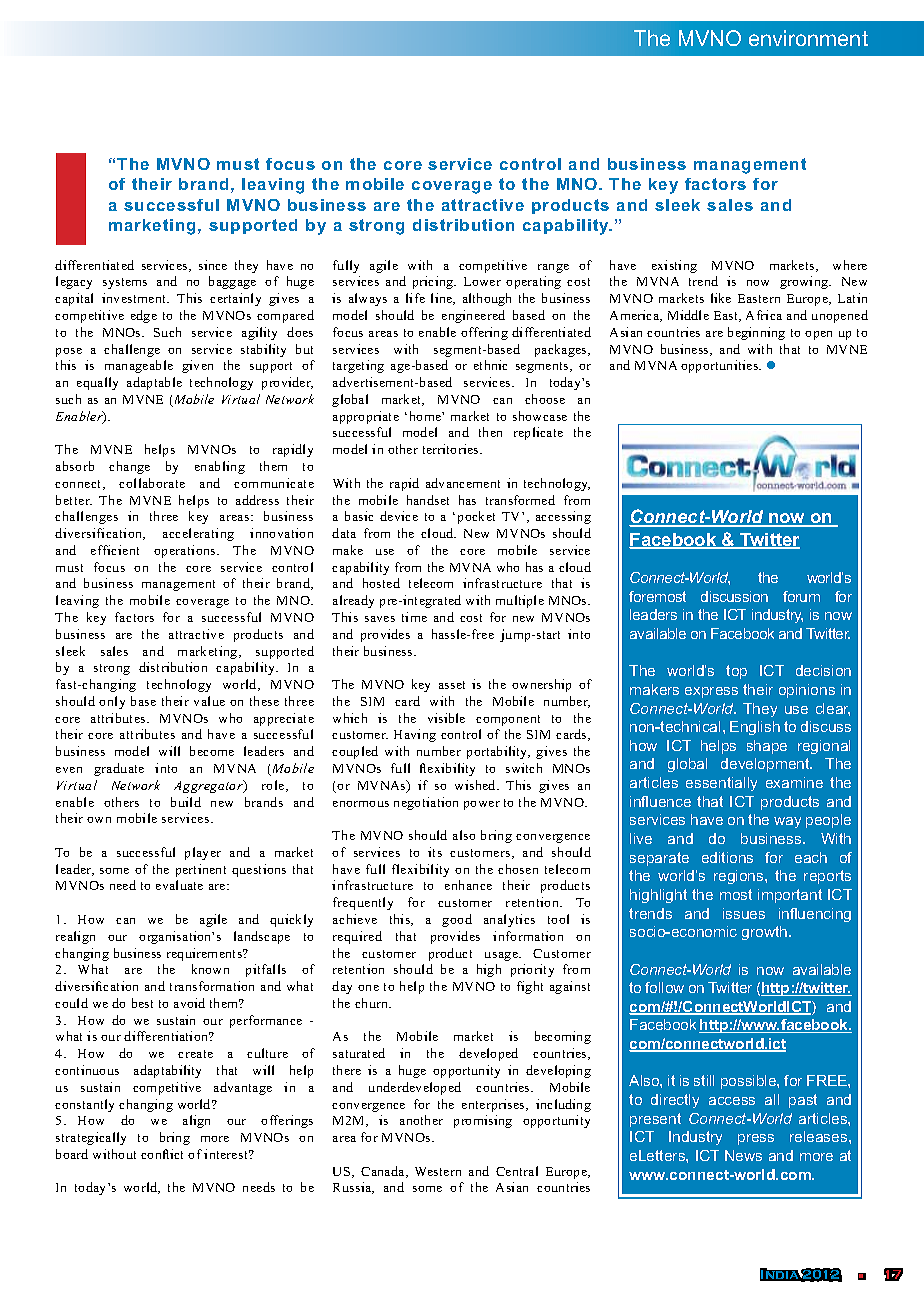 This page has height=1308, width=924. What do you see at coordinates (553, 268) in the page?
I see `range` at bounding box center [553, 268].
